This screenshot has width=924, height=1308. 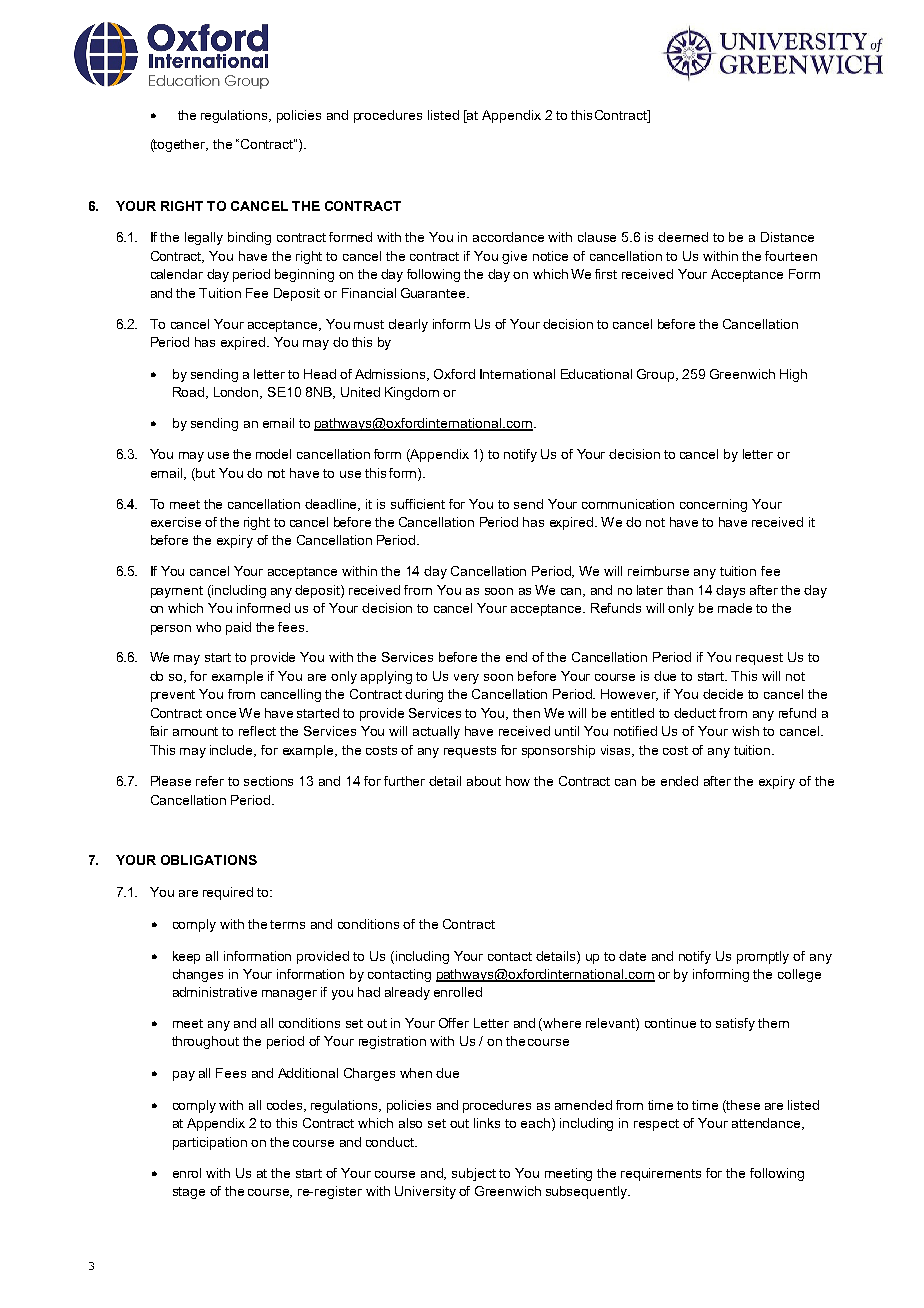 I want to click on deduct, so click(x=695, y=713).
